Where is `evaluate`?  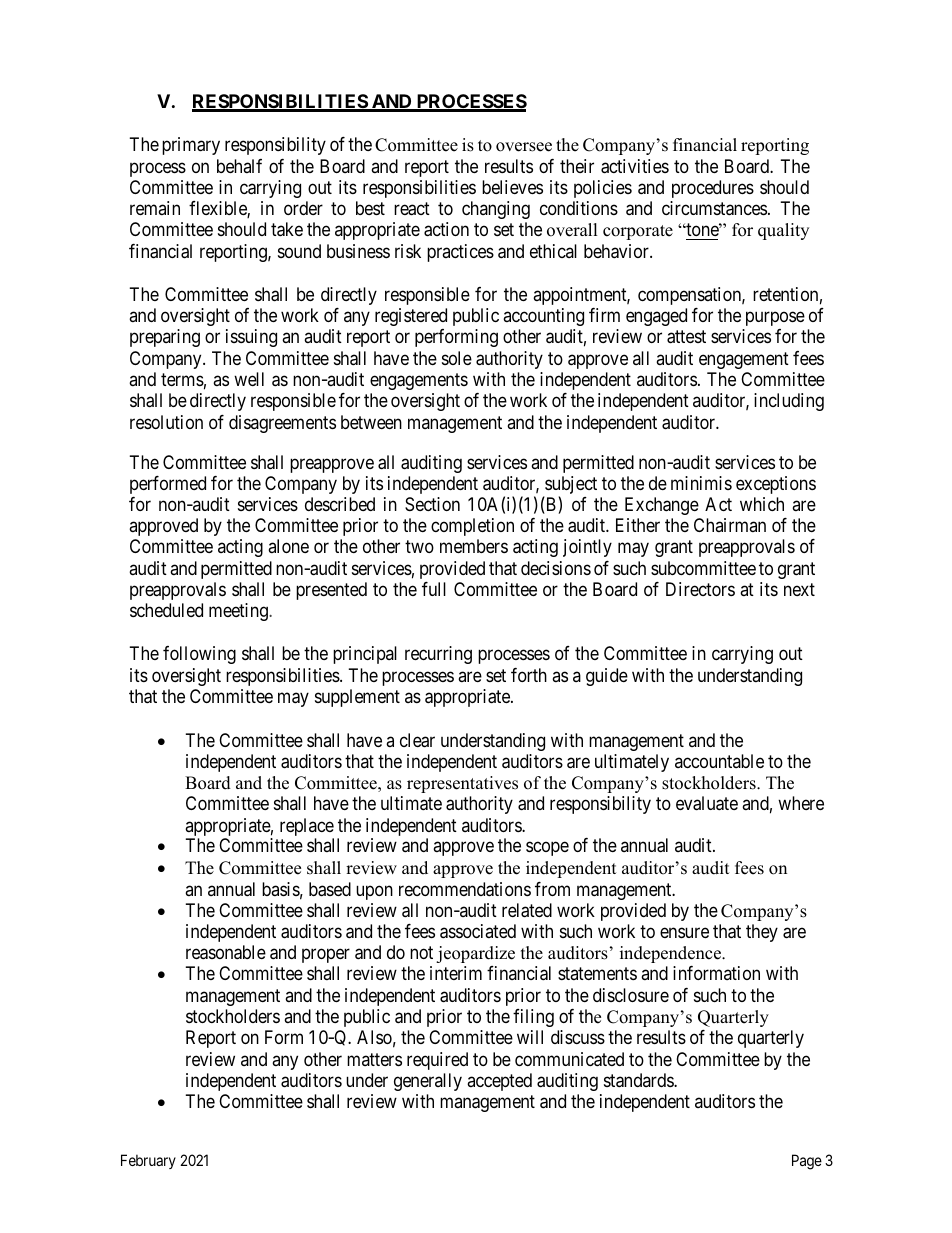
evaluate is located at coordinates (707, 803).
